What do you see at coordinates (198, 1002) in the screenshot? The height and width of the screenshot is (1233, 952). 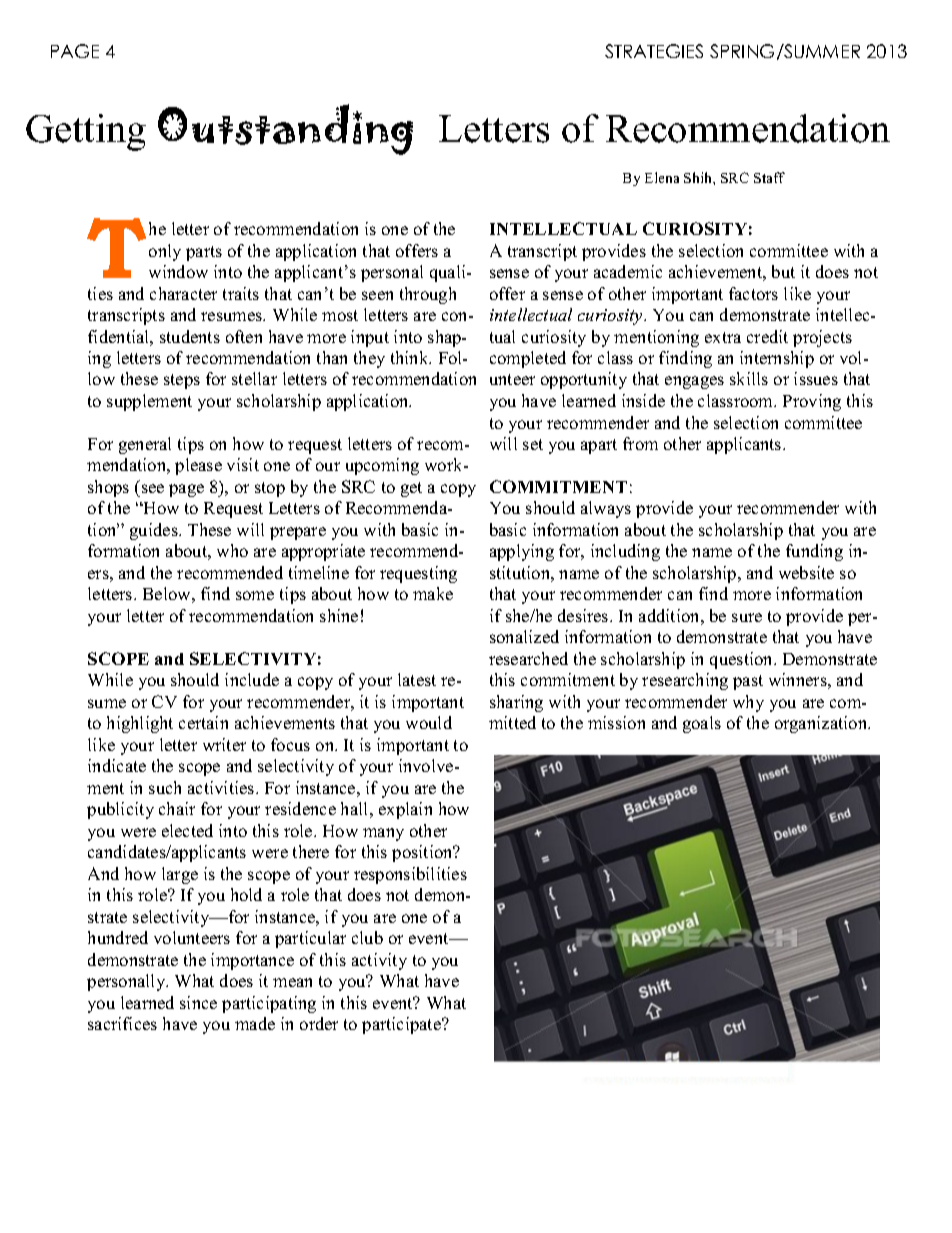 I see `since` at bounding box center [198, 1002].
